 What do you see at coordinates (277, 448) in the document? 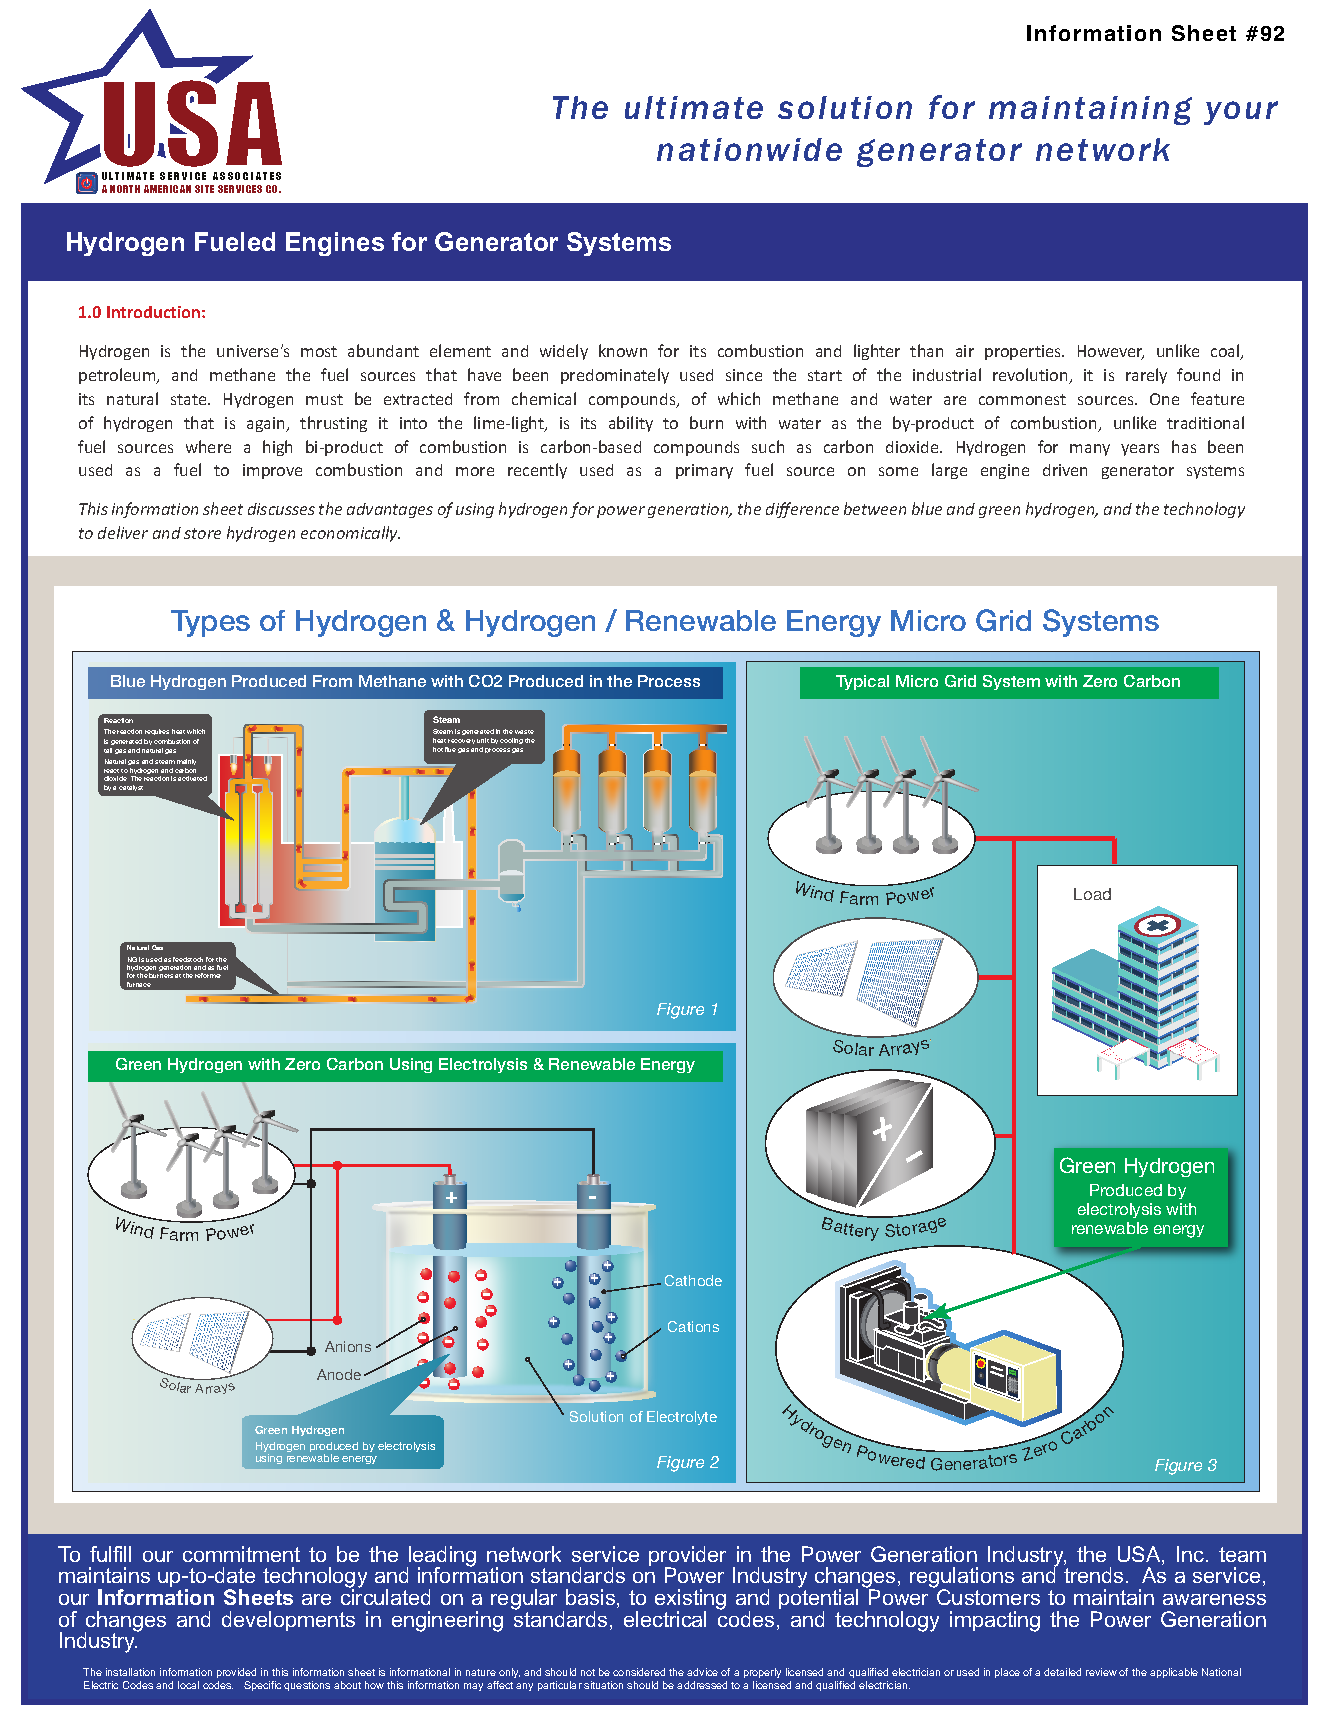
I see `high` at bounding box center [277, 448].
